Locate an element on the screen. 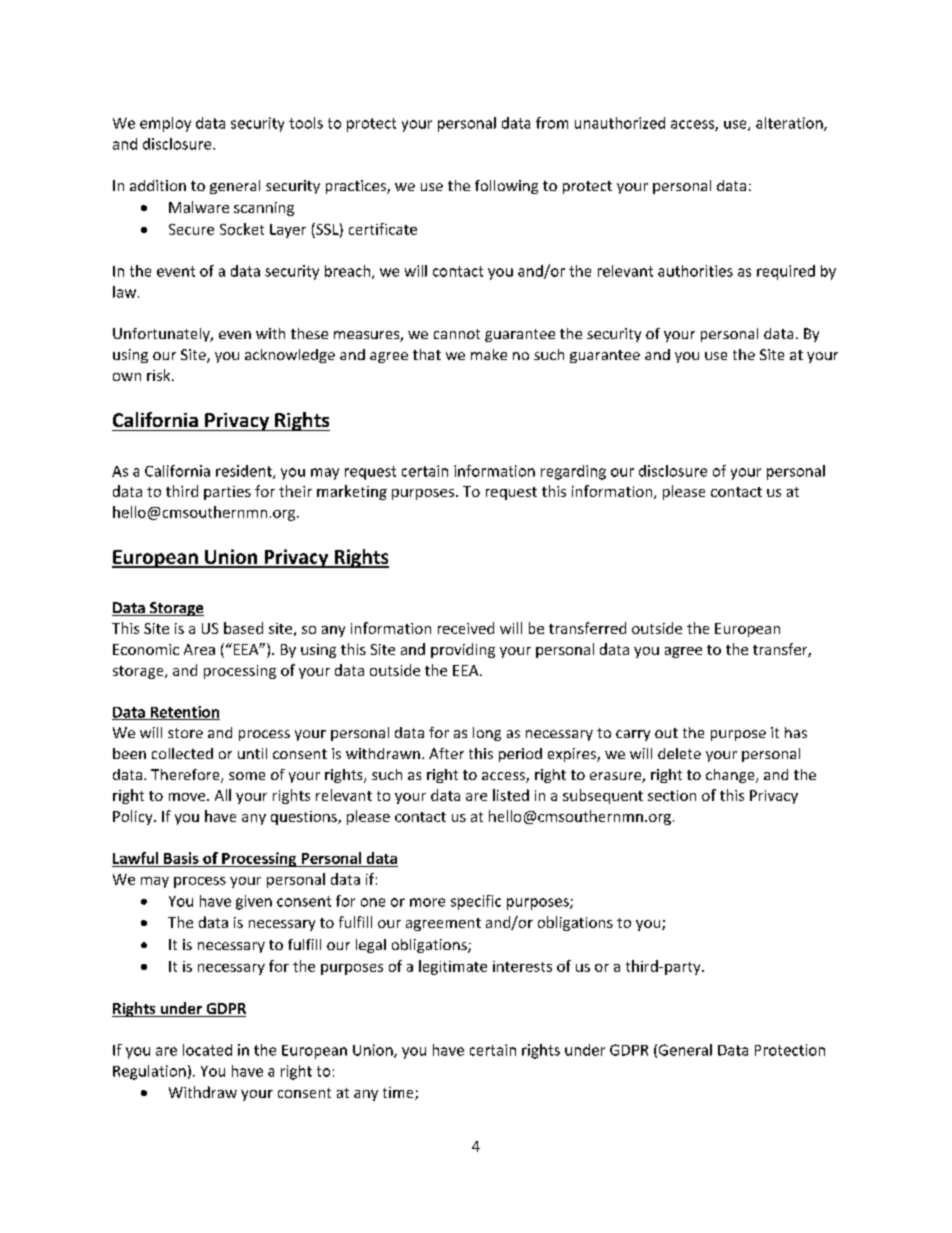 This screenshot has height=1233, width=952. based is located at coordinates (243, 628).
